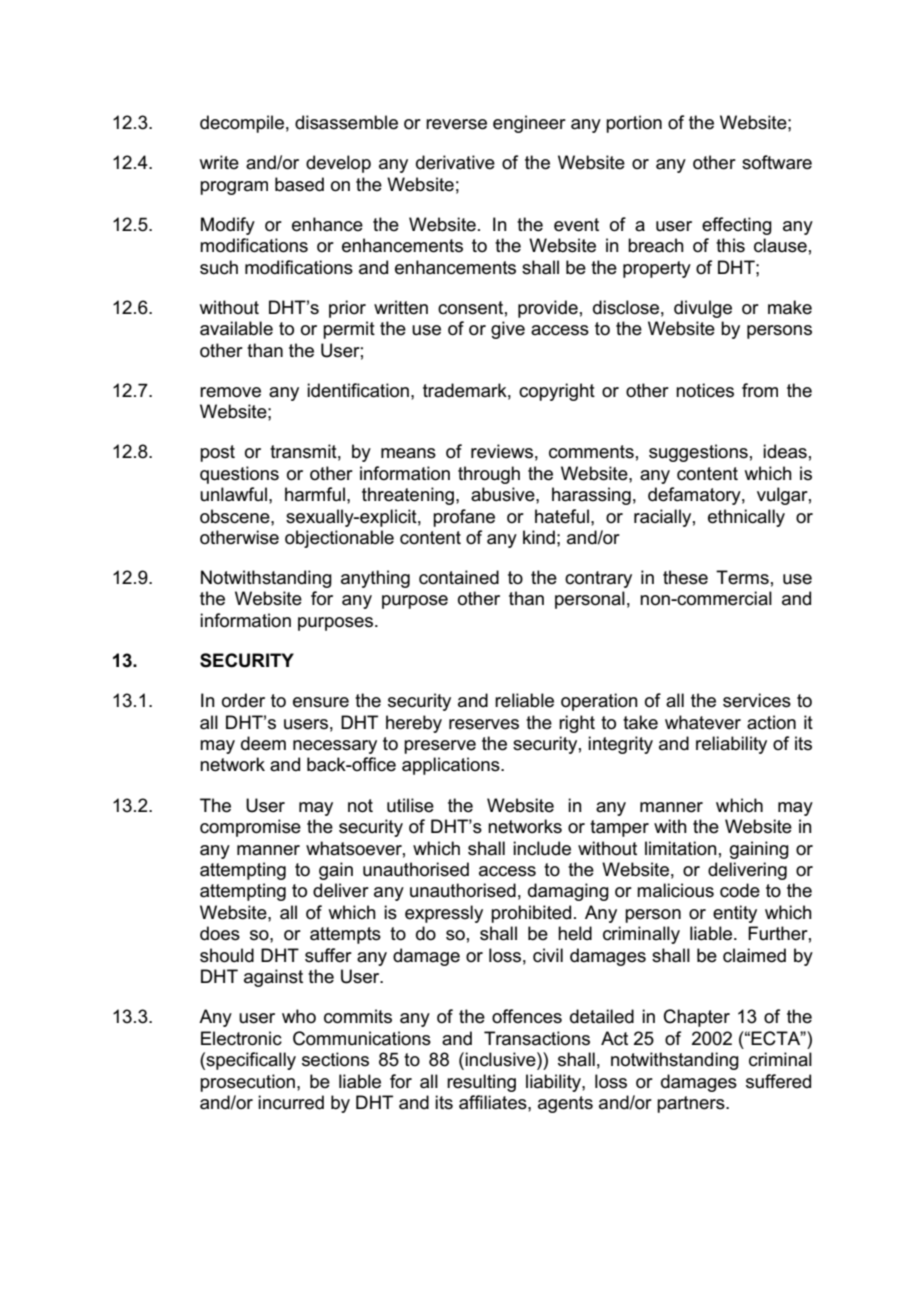 This screenshot has width=924, height=1308. Describe the element at coordinates (375, 579) in the screenshot. I see `anything` at that location.
